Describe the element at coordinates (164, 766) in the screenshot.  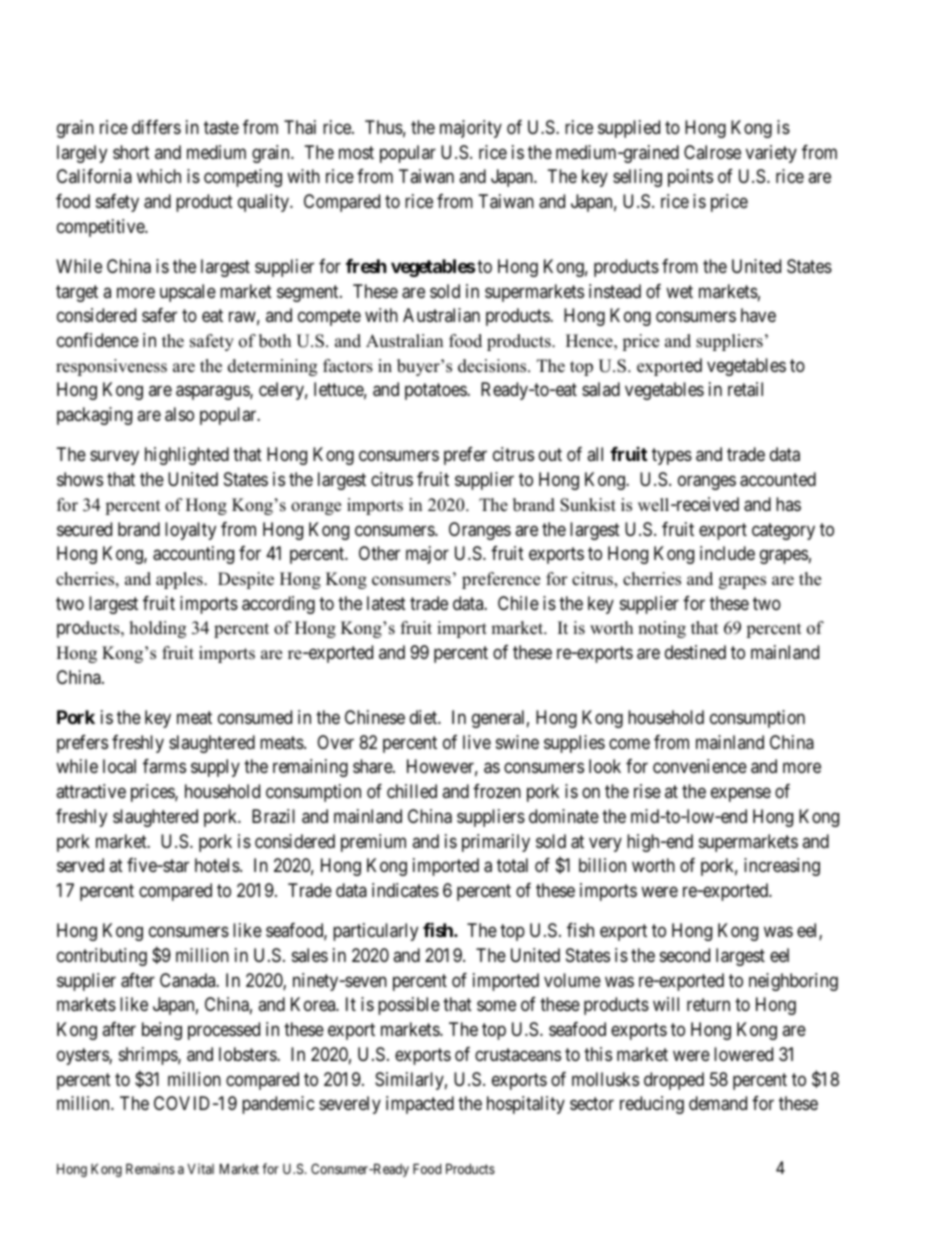
I see `farms` at that location.
